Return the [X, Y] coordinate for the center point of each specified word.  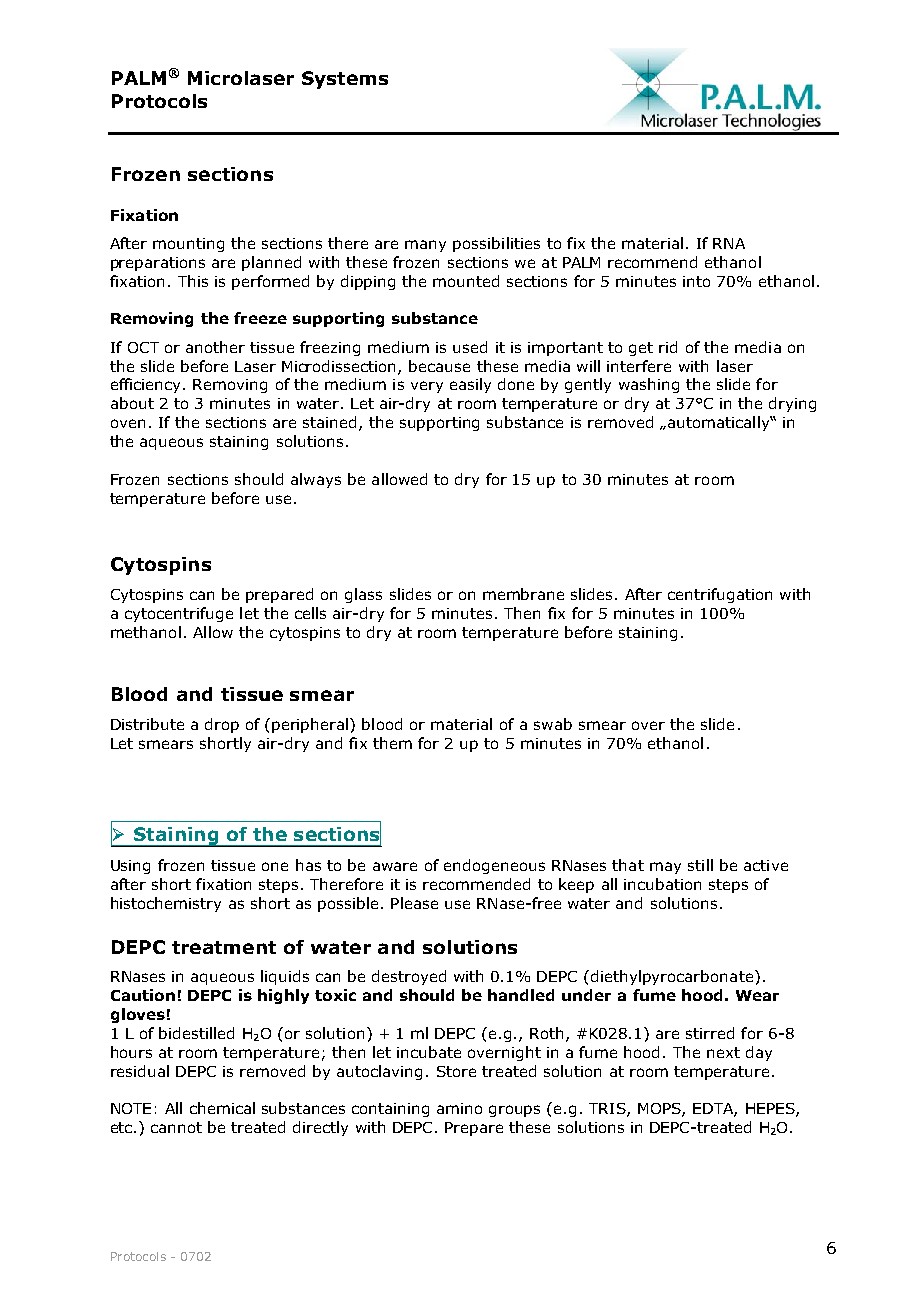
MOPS [660, 1110]
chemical [222, 1108]
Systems [345, 80]
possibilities [496, 244]
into [696, 281]
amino [459, 1108]
